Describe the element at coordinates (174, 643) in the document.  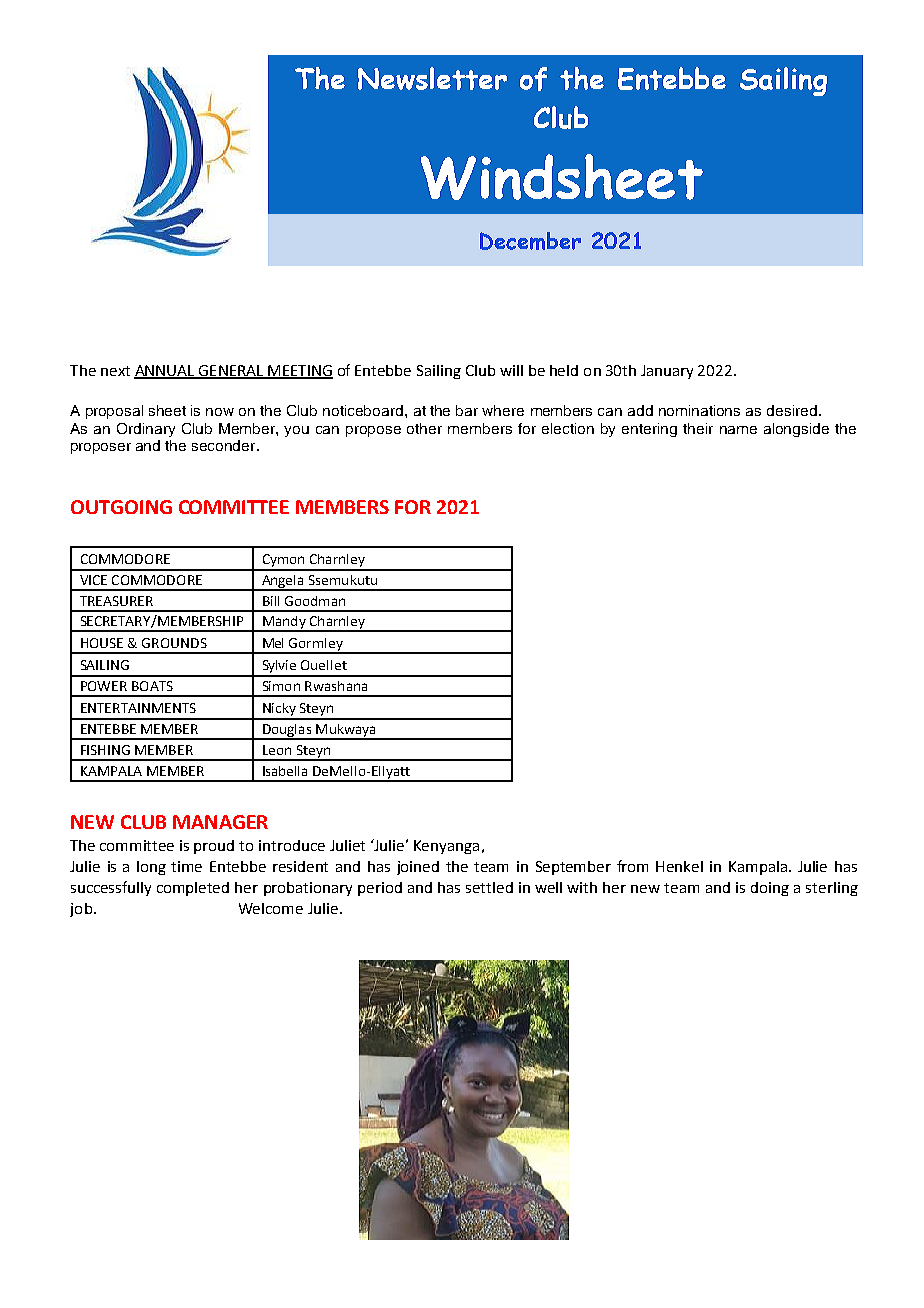
I see `GROUNDS` at that location.
